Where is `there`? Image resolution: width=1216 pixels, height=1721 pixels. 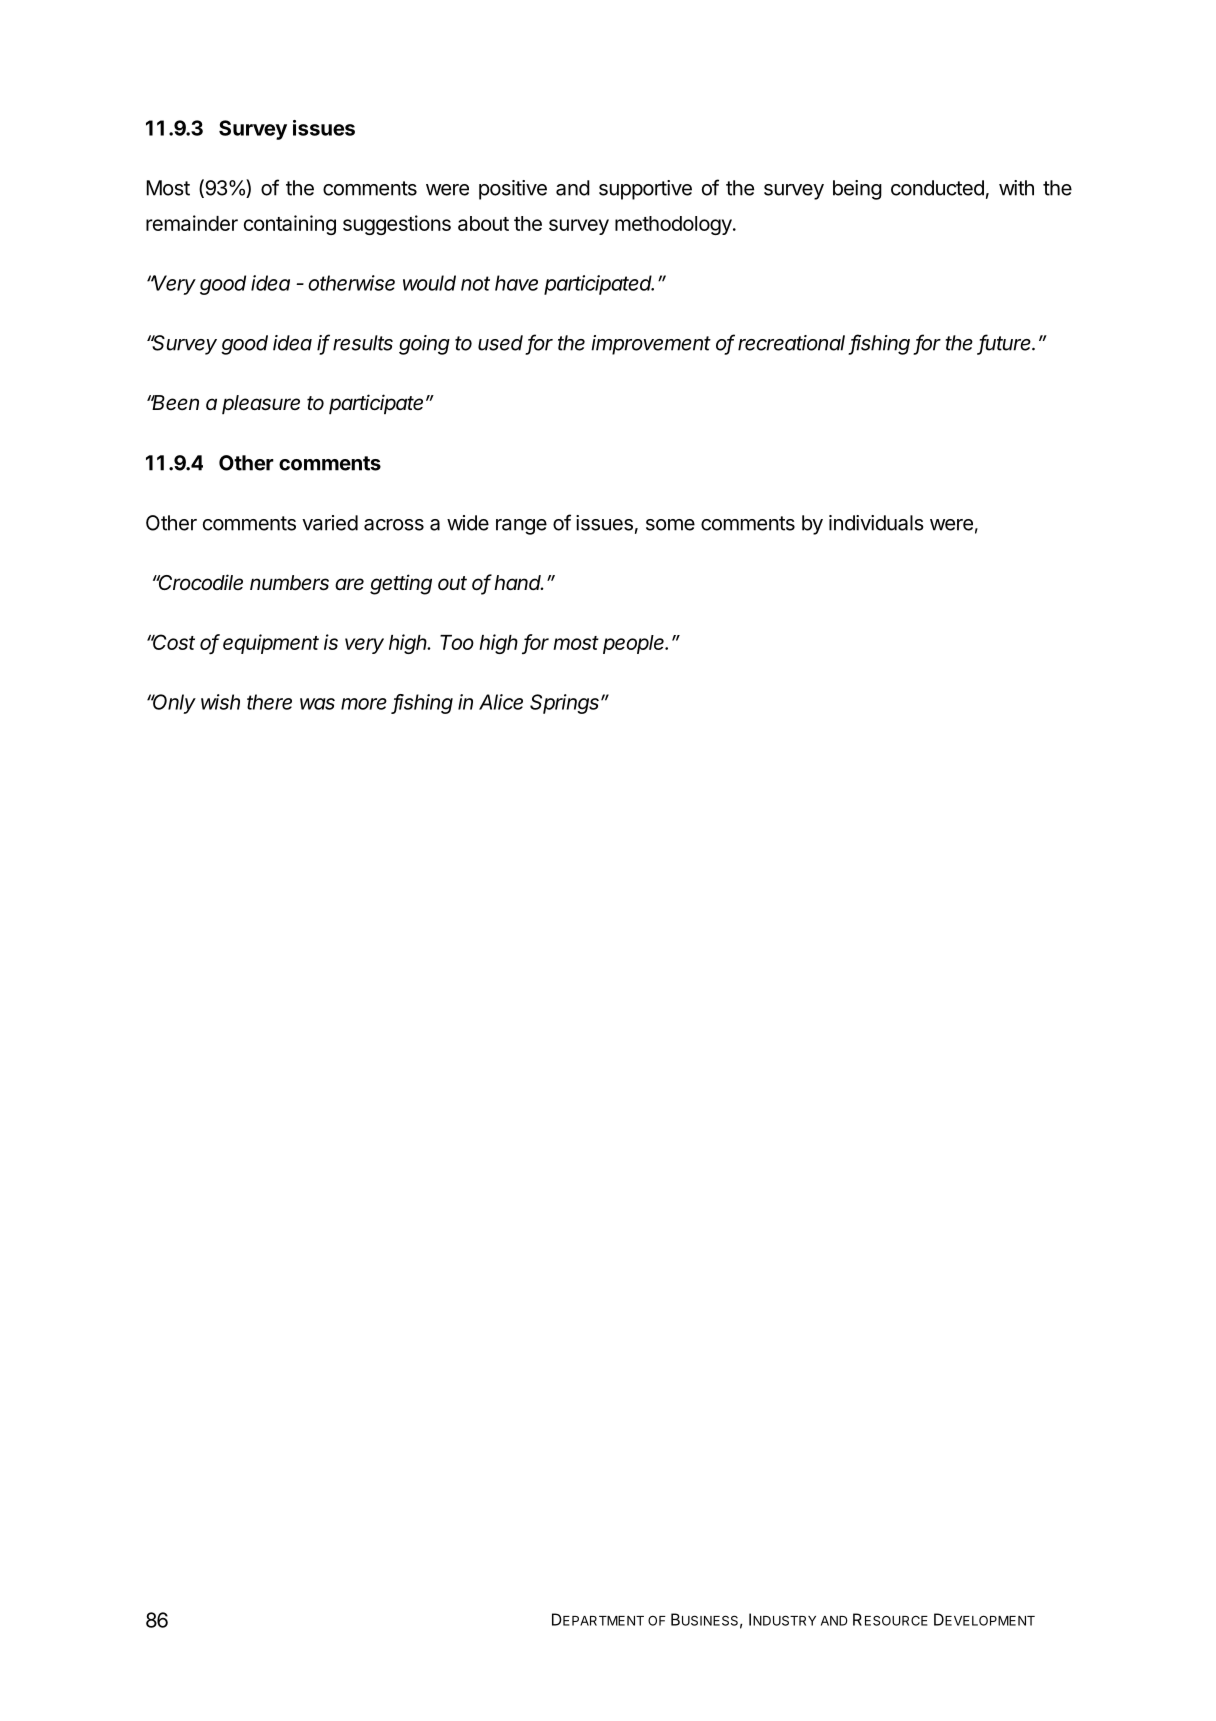 there is located at coordinates (269, 702).
